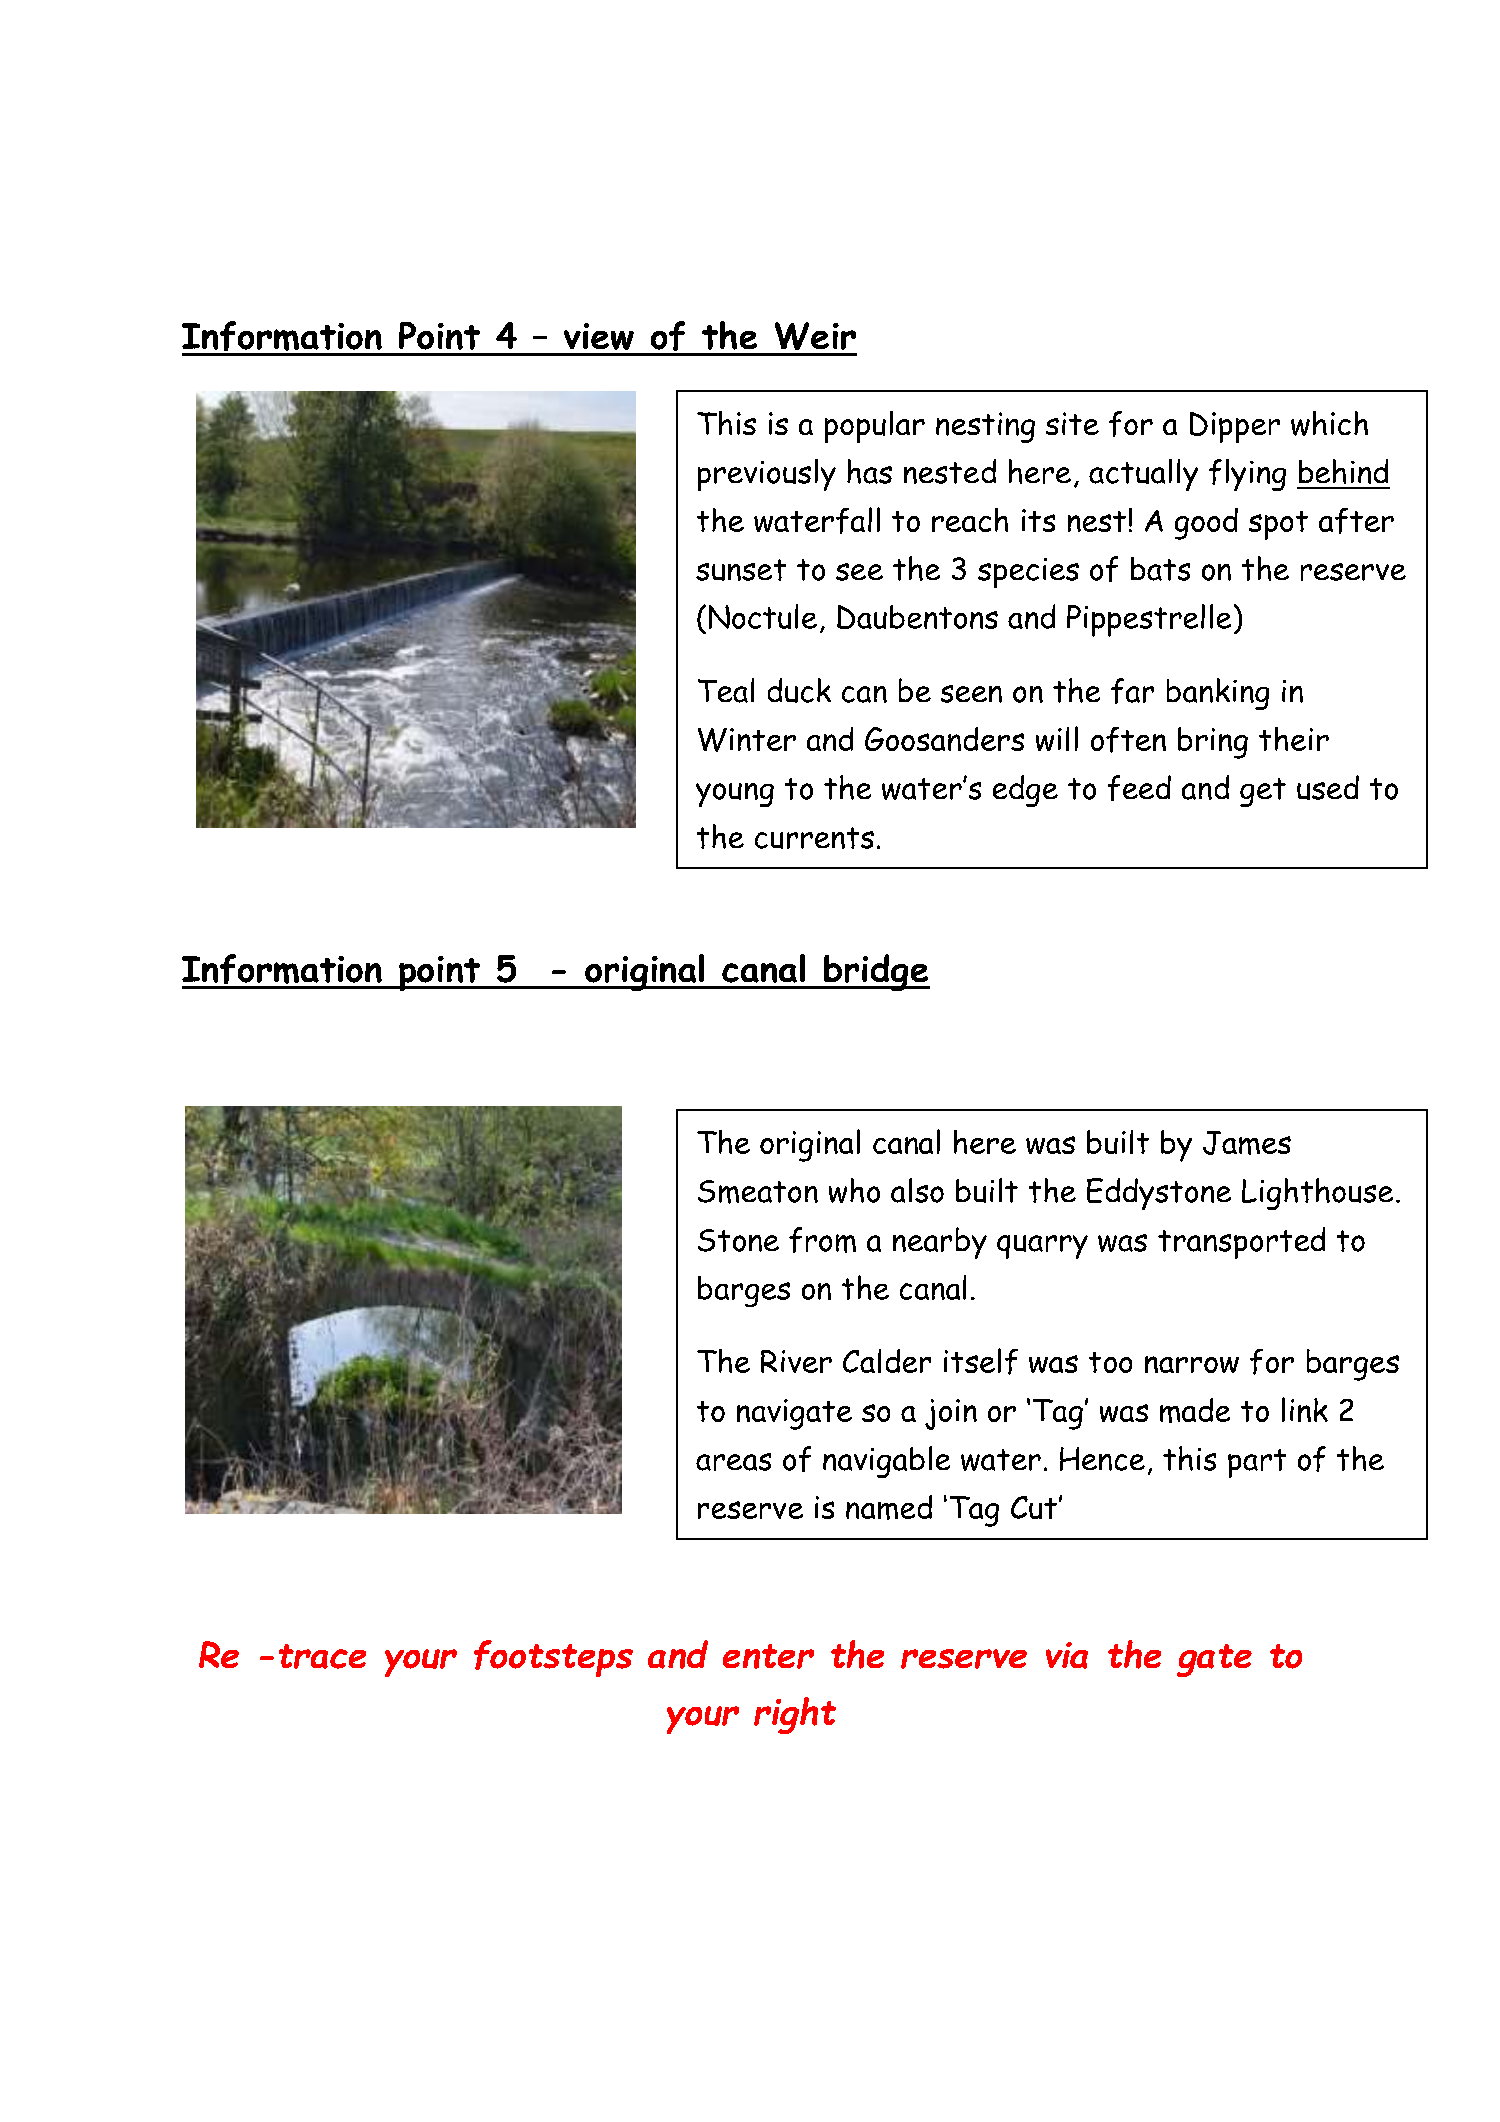 The image size is (1500, 2122). Describe the element at coordinates (1235, 427) in the screenshot. I see `Dipper` at that location.
